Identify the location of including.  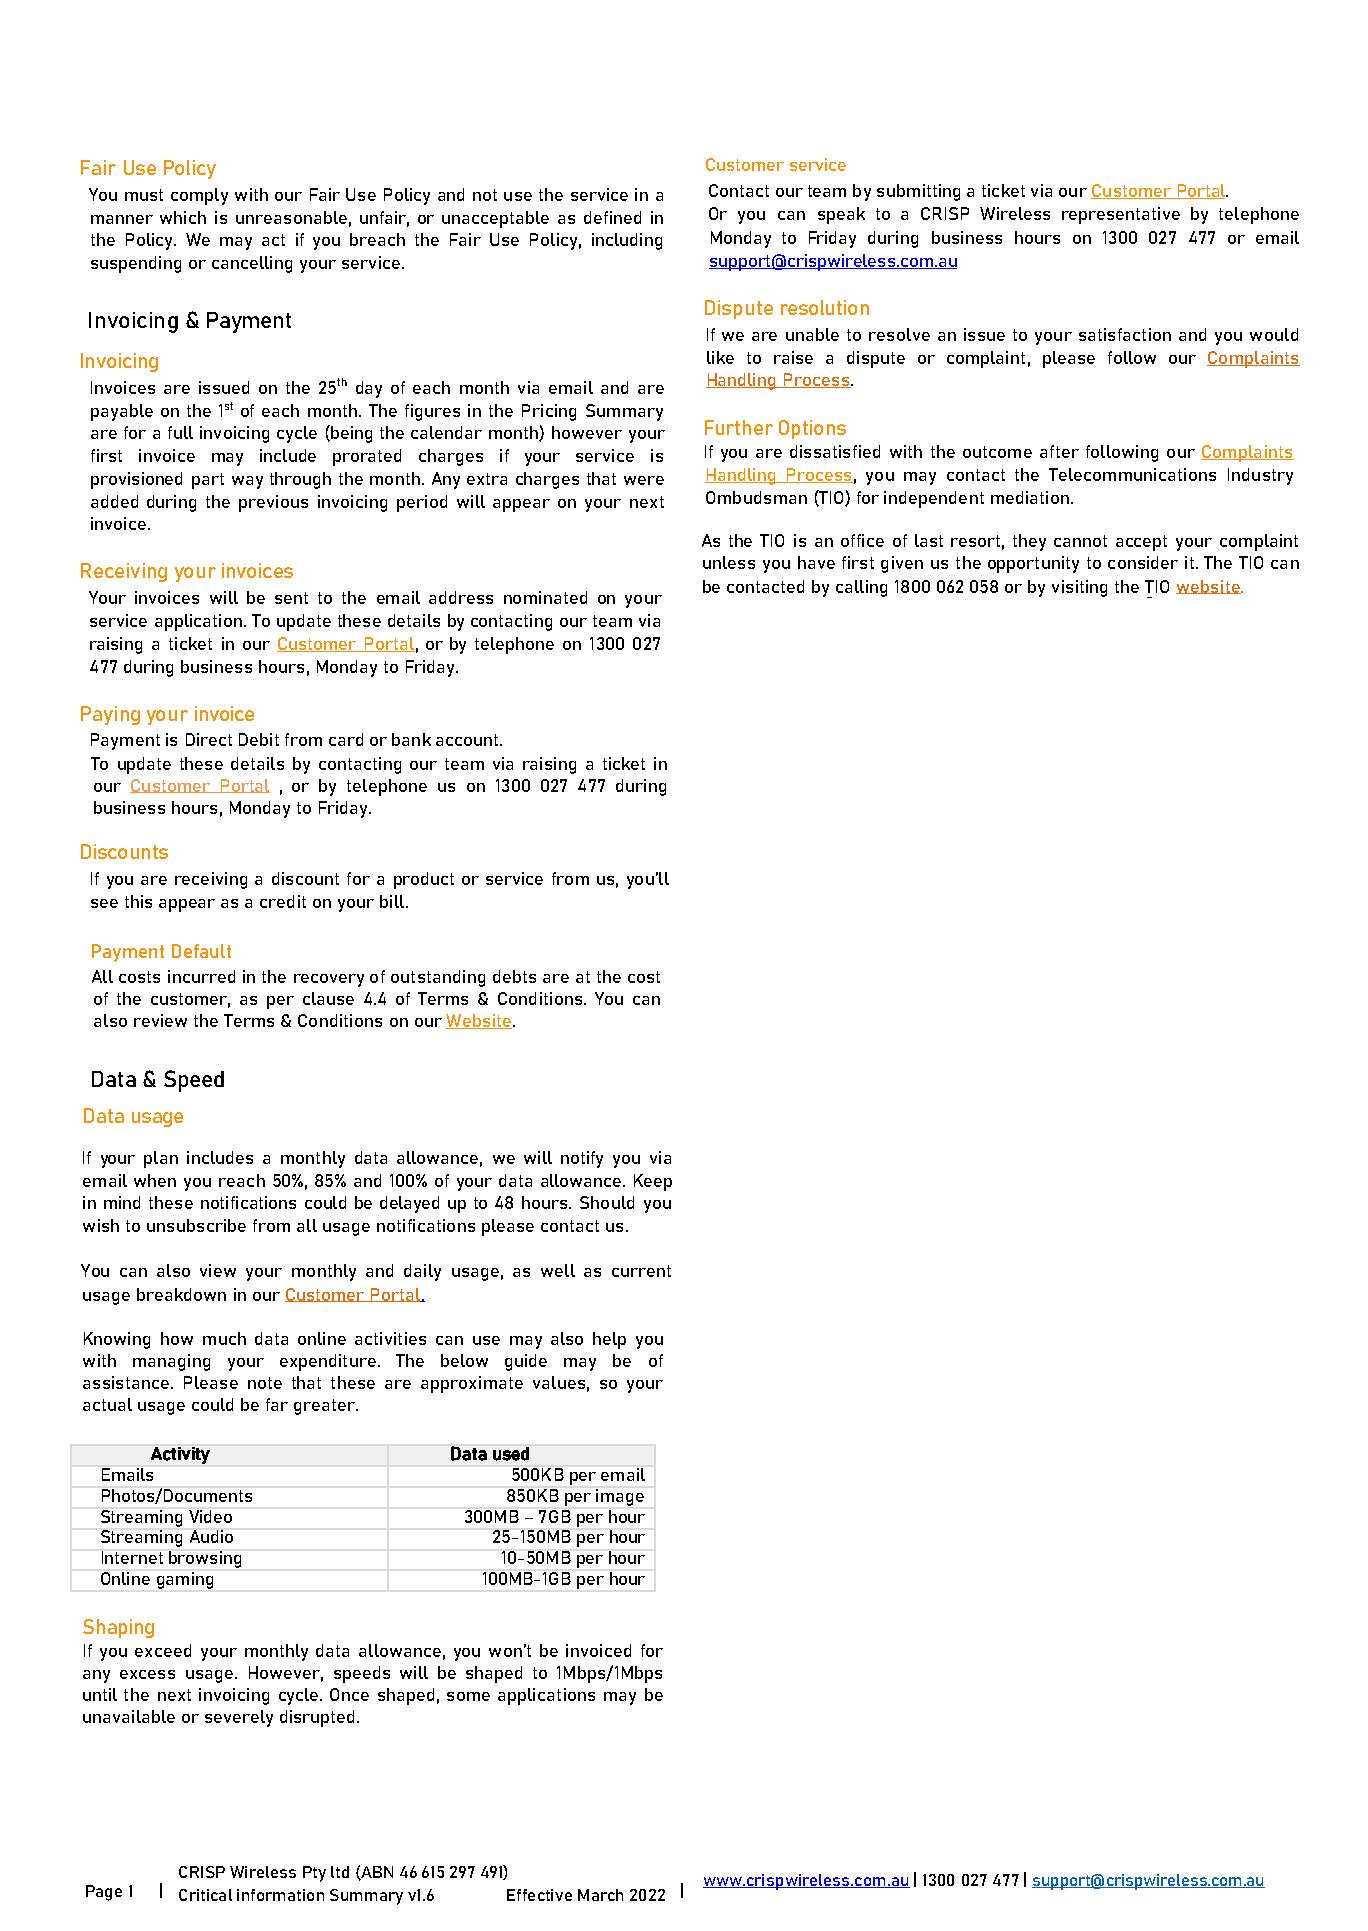
(627, 241).
